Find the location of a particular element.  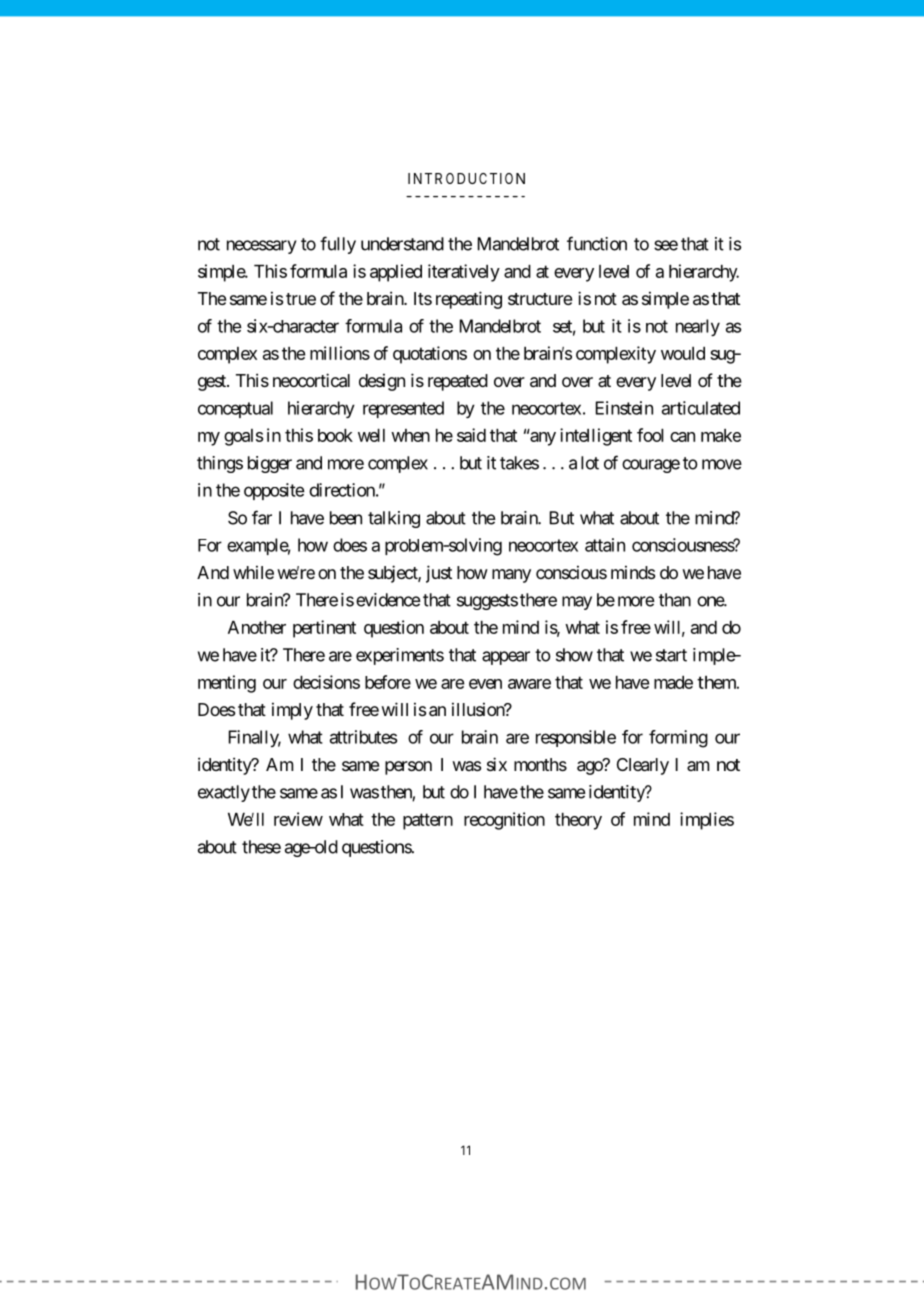

iteratively is located at coordinates (464, 273).
